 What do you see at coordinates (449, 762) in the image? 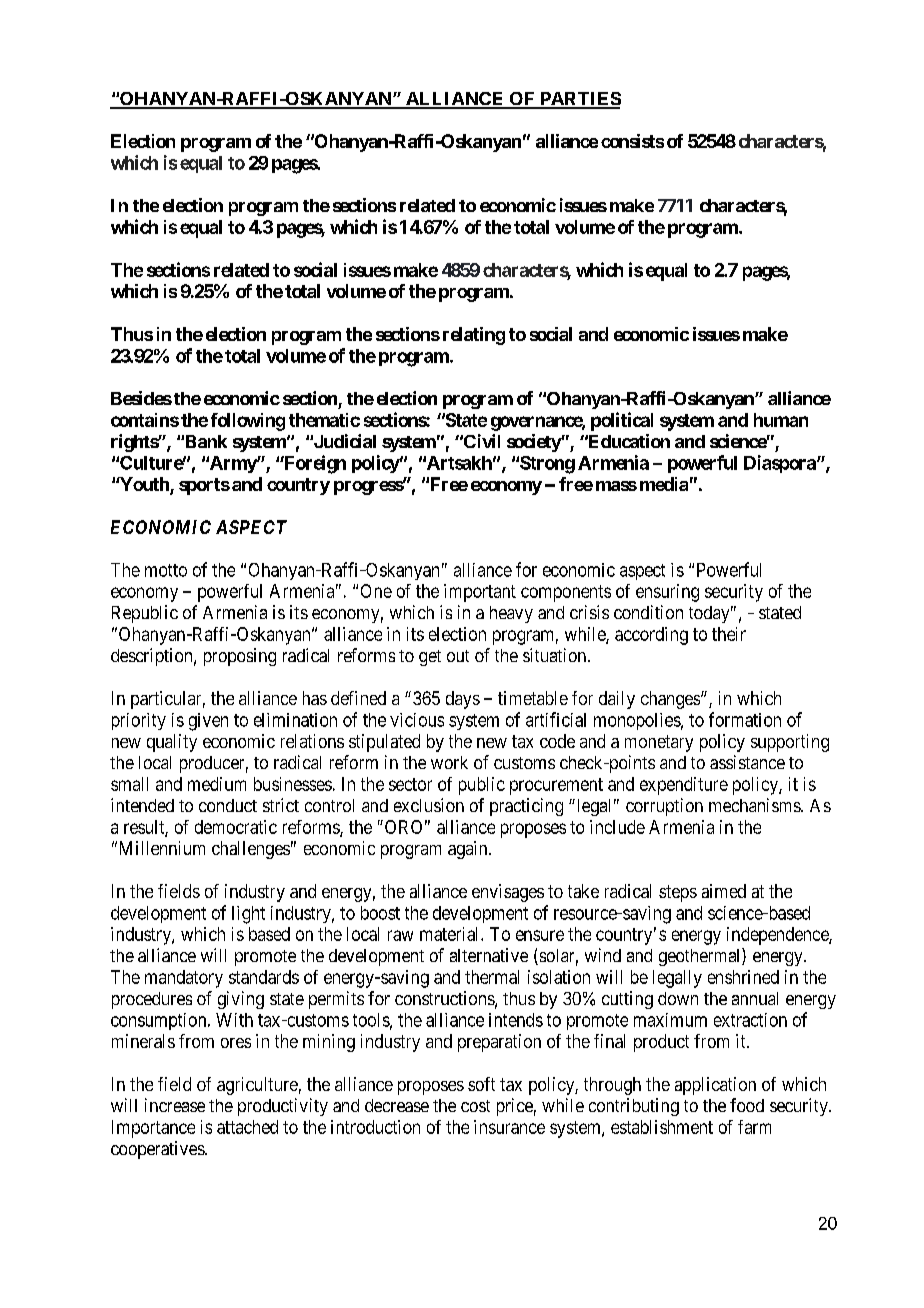
I see `work` at bounding box center [449, 762].
